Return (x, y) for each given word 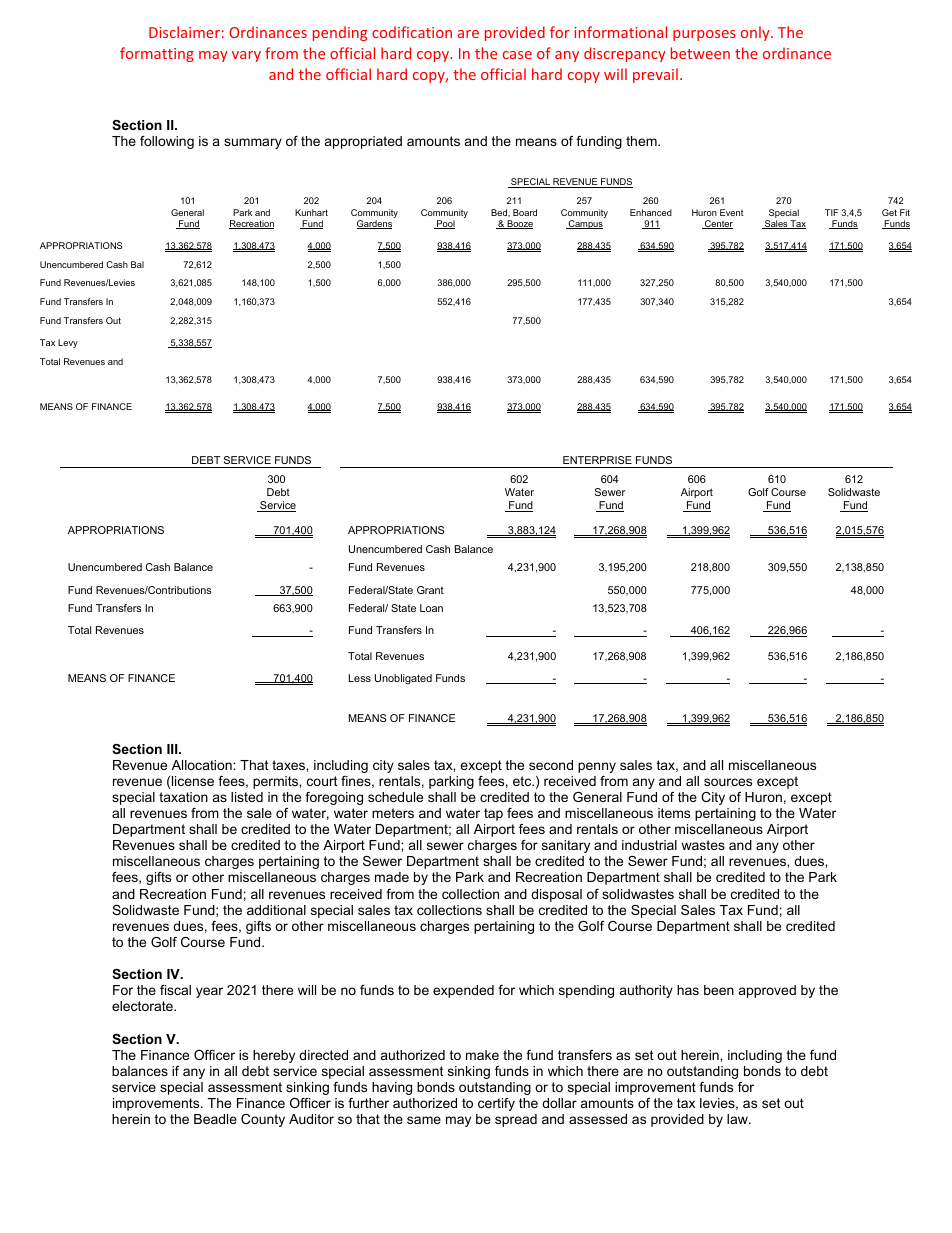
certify (496, 1104)
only (756, 33)
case (517, 55)
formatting (157, 54)
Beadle (215, 1119)
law (738, 1119)
